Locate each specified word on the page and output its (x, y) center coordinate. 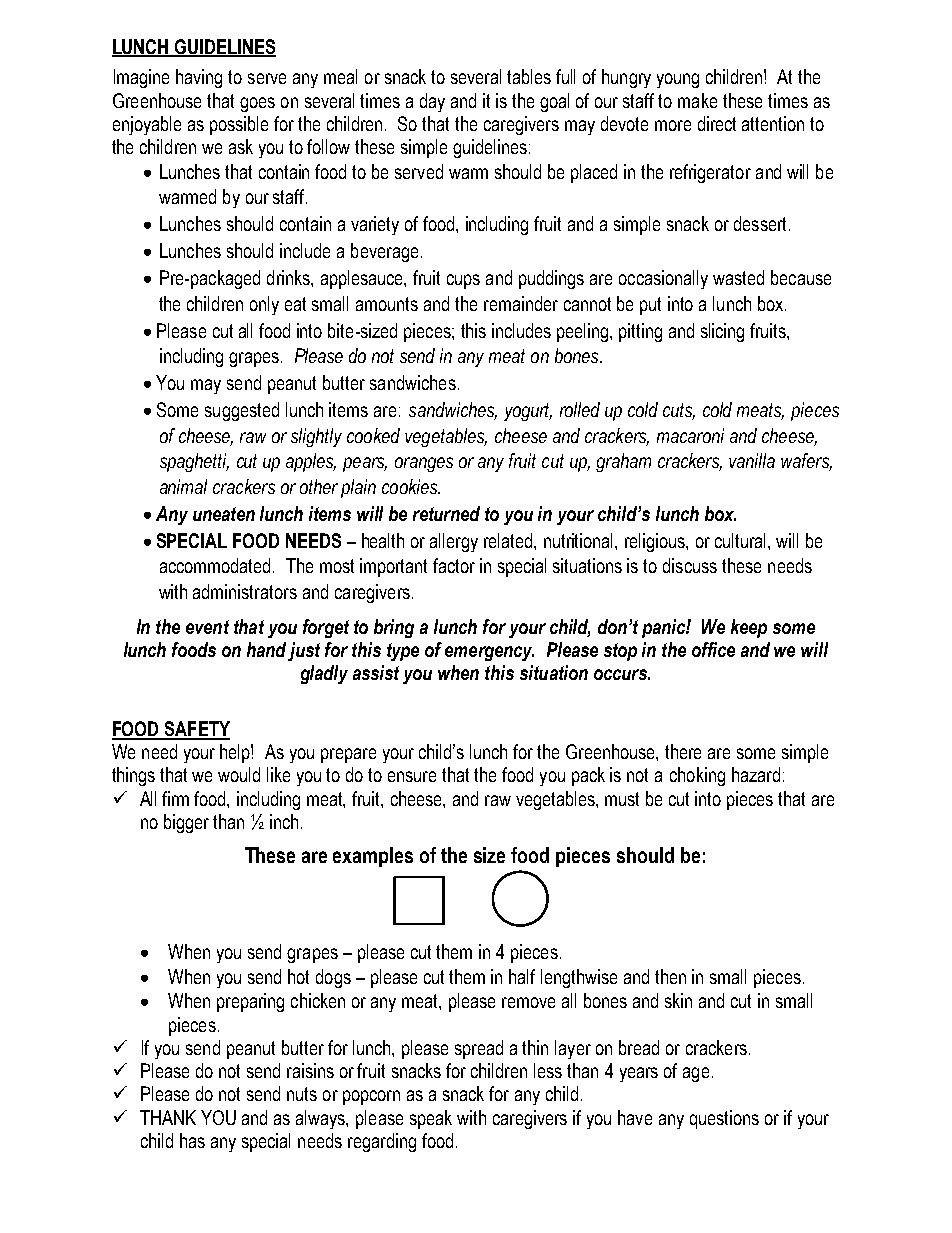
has (192, 1140)
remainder (521, 303)
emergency (489, 653)
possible (239, 125)
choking (697, 776)
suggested (242, 411)
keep (749, 628)
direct (717, 123)
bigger (186, 823)
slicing (722, 332)
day (432, 102)
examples (373, 857)
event (207, 627)
